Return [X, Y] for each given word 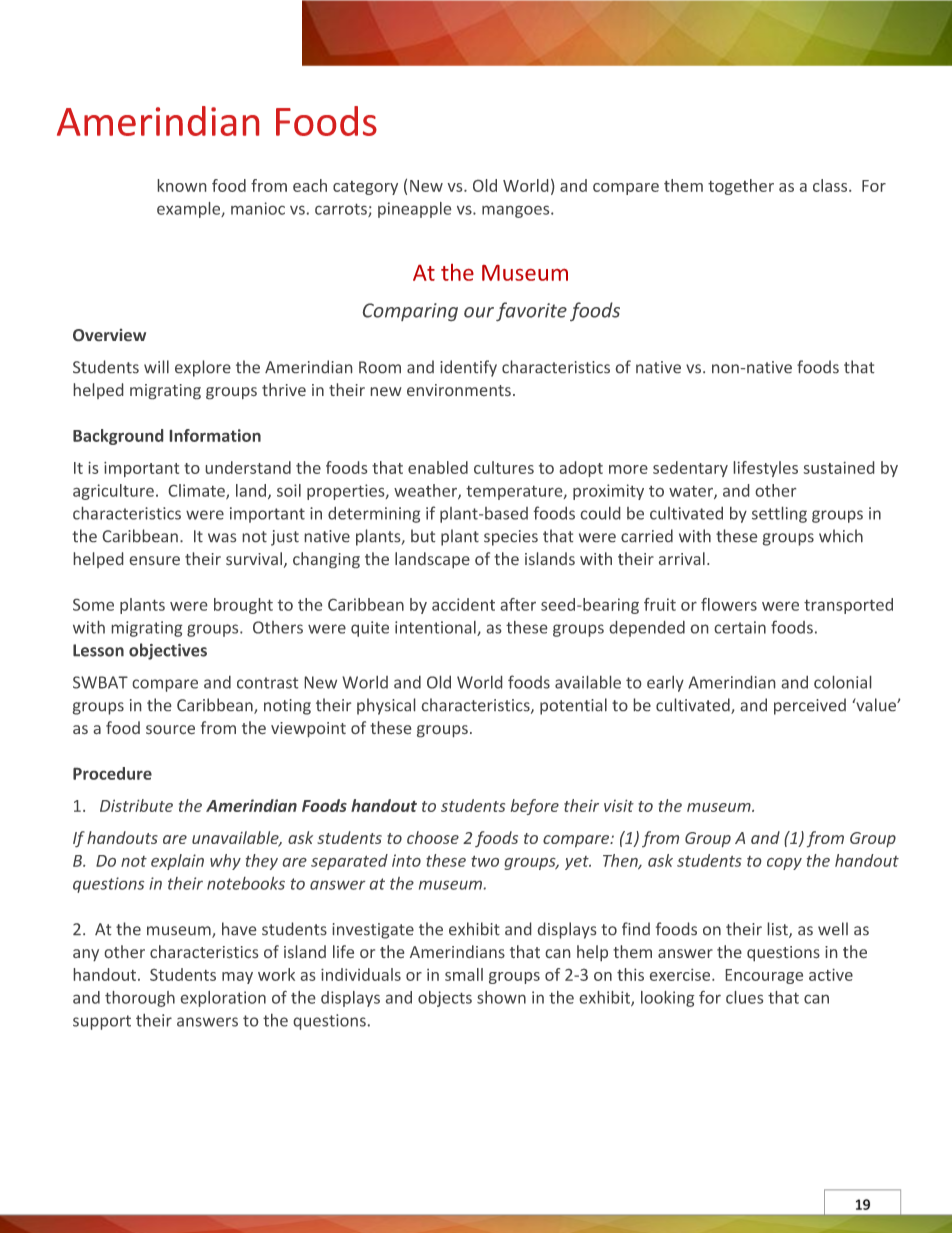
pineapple [414, 210]
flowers [729, 604]
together [741, 187]
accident [463, 604]
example [190, 210]
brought [243, 606]
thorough [140, 999]
